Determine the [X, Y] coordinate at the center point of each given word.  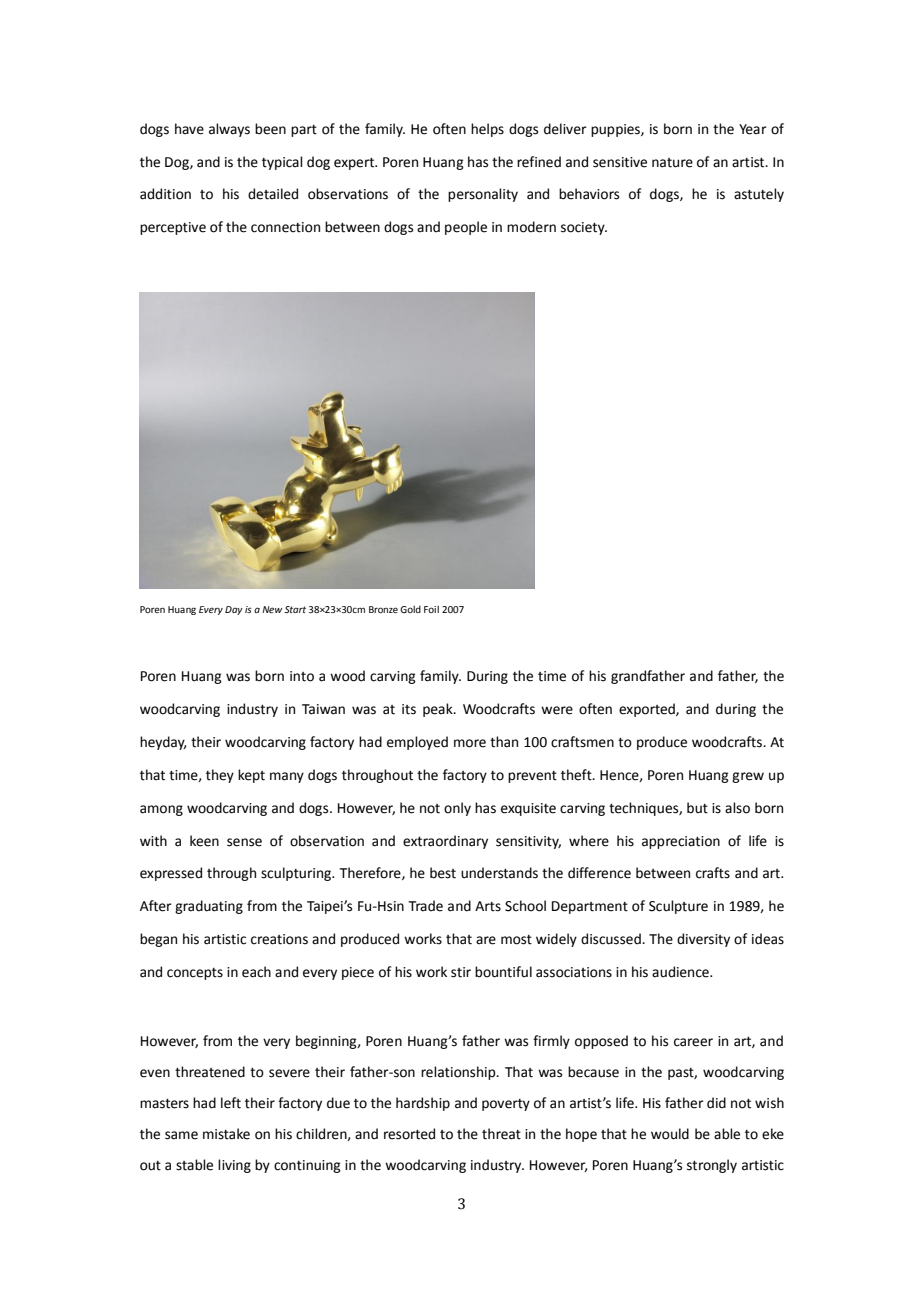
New [272, 609]
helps [487, 130]
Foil [431, 609]
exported [648, 710]
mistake [226, 1134]
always [229, 130]
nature [672, 163]
